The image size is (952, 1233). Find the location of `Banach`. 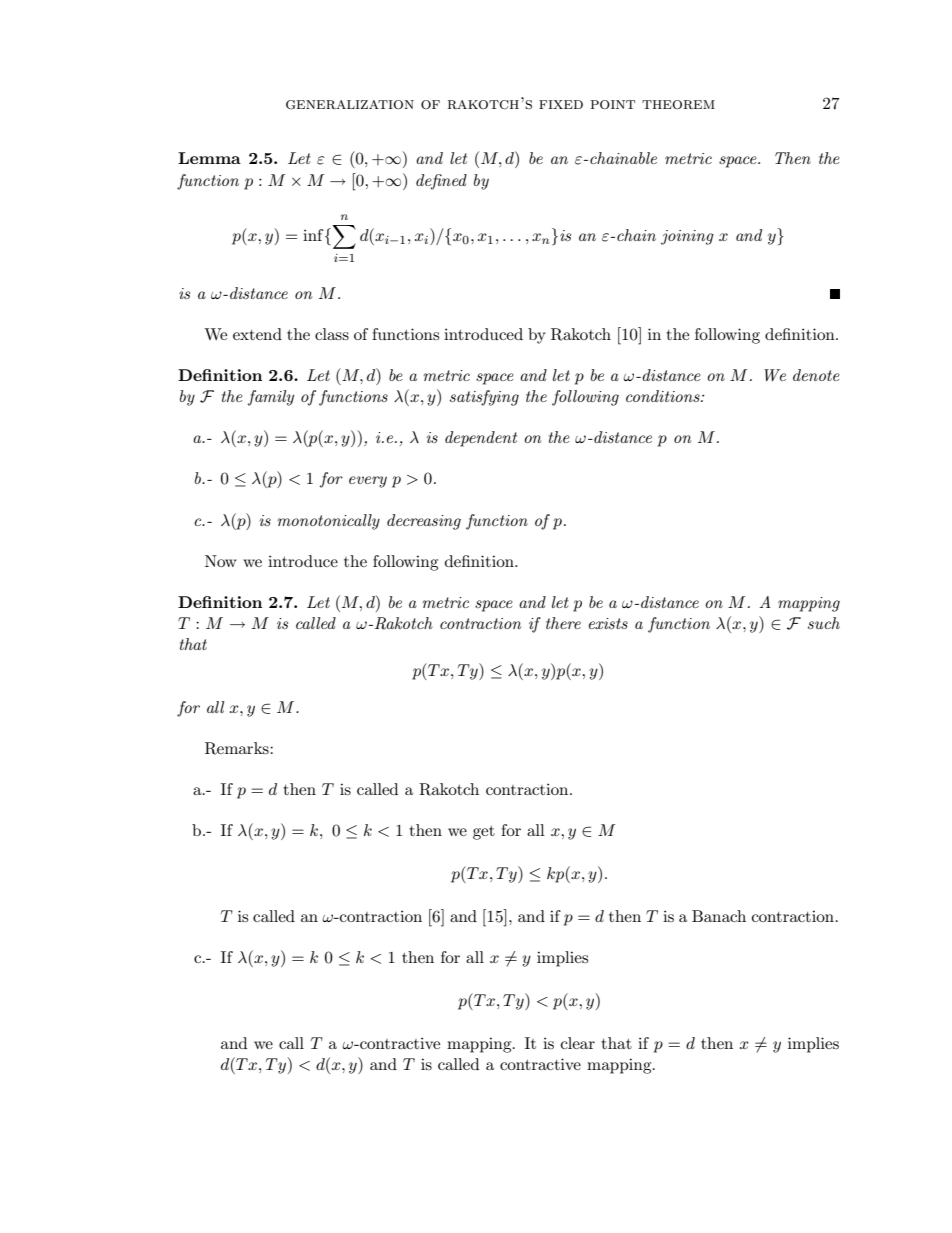

Banach is located at coordinates (719, 916).
